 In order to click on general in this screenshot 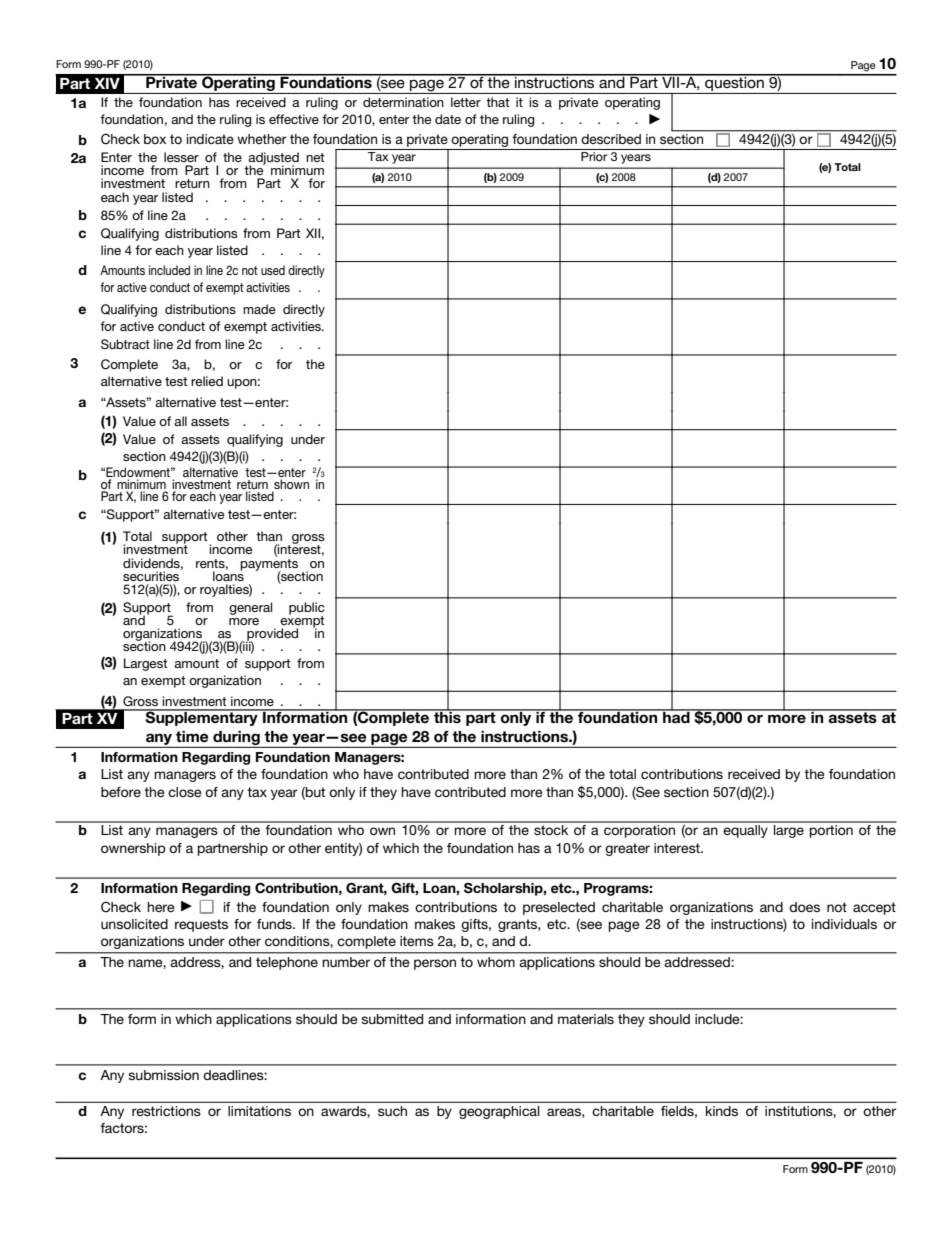, I will do `click(250, 608)`.
